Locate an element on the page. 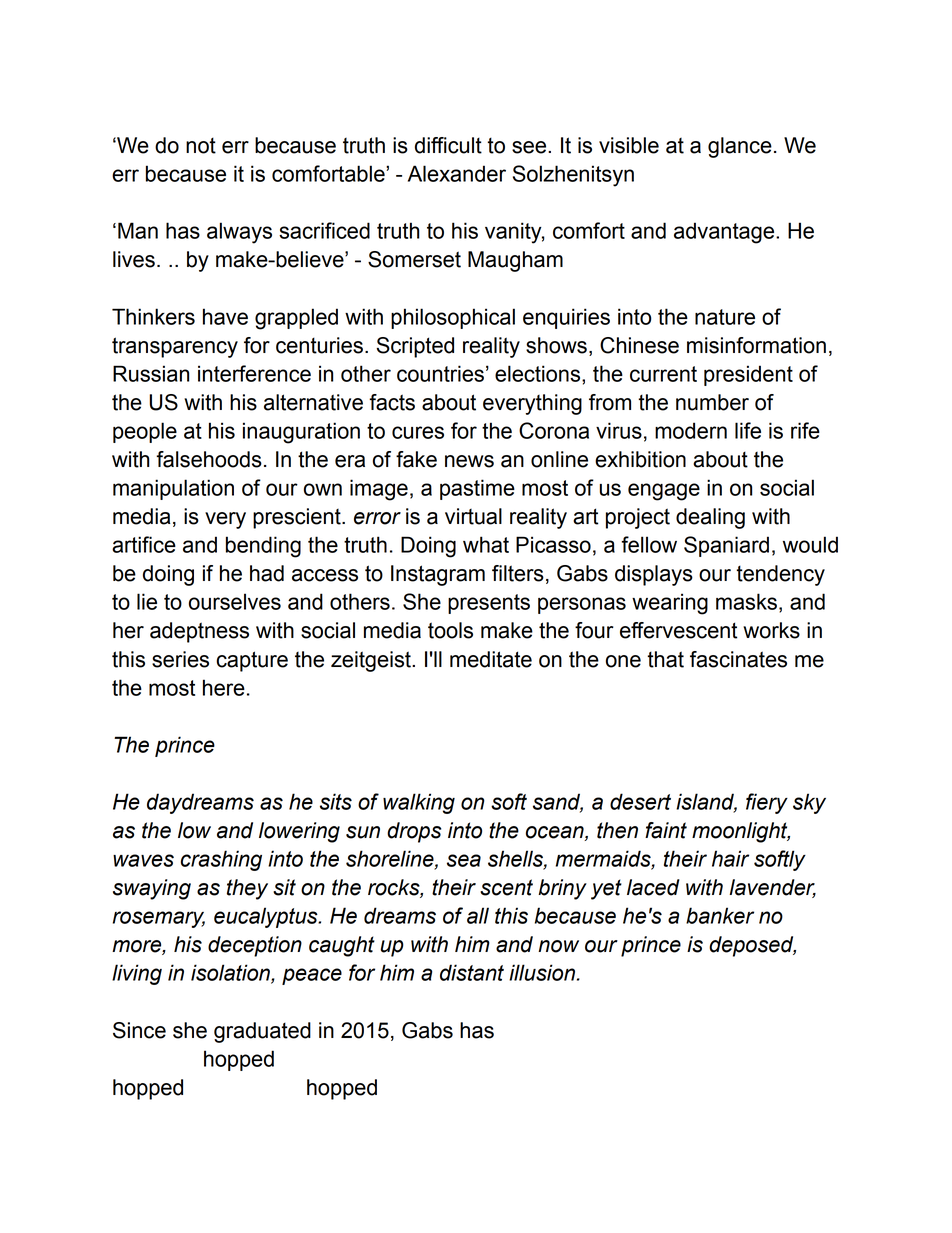 Image resolution: width=952 pixels, height=1233 pixels. president is located at coordinates (748, 375).
